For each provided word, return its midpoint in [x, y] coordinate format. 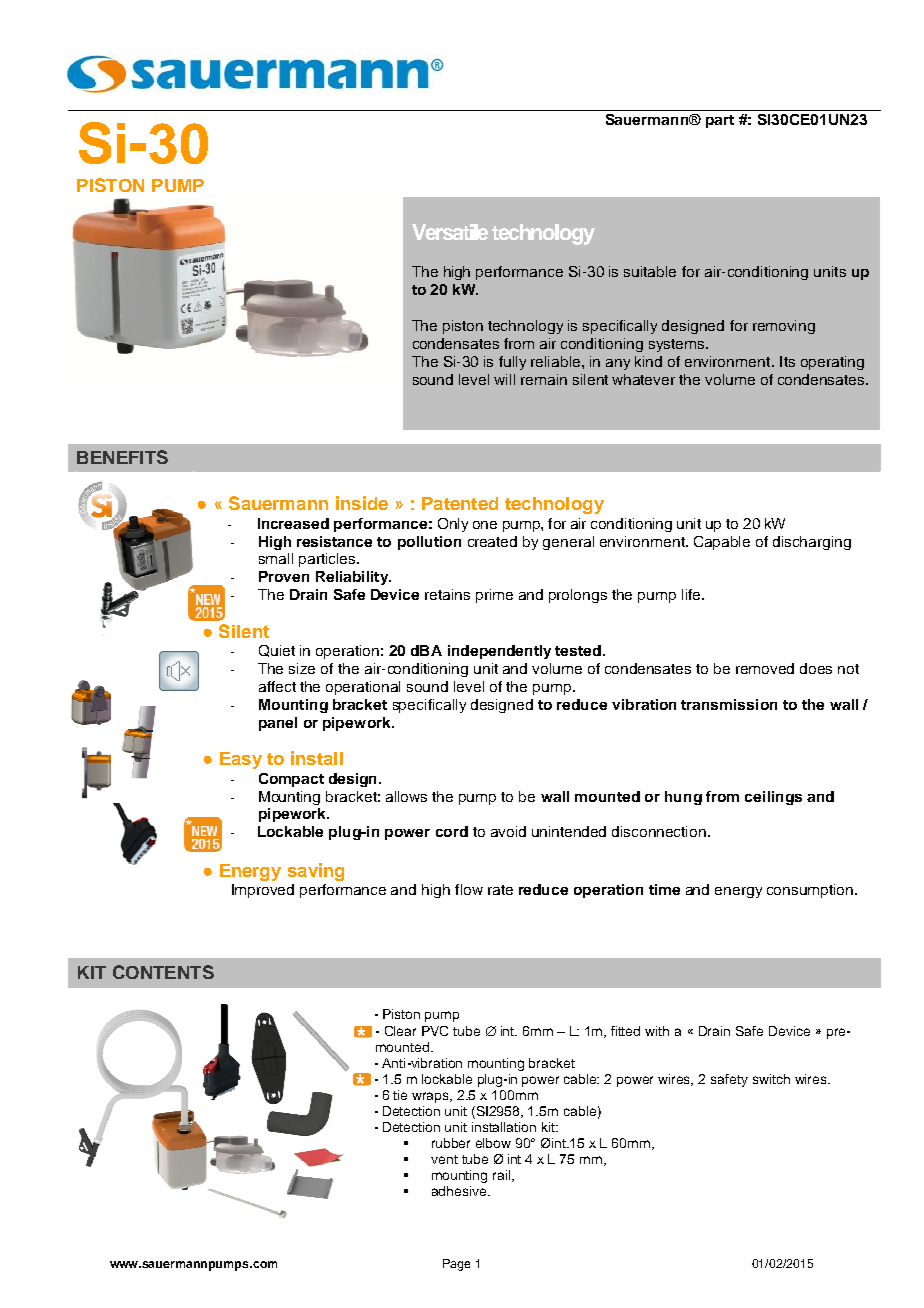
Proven [284, 576]
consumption [811, 891]
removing [784, 327]
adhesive [460, 1191]
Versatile [450, 232]
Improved [263, 891]
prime [494, 596]
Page [456, 1265]
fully [512, 363]
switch [771, 1079]
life [692, 594]
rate [500, 890]
